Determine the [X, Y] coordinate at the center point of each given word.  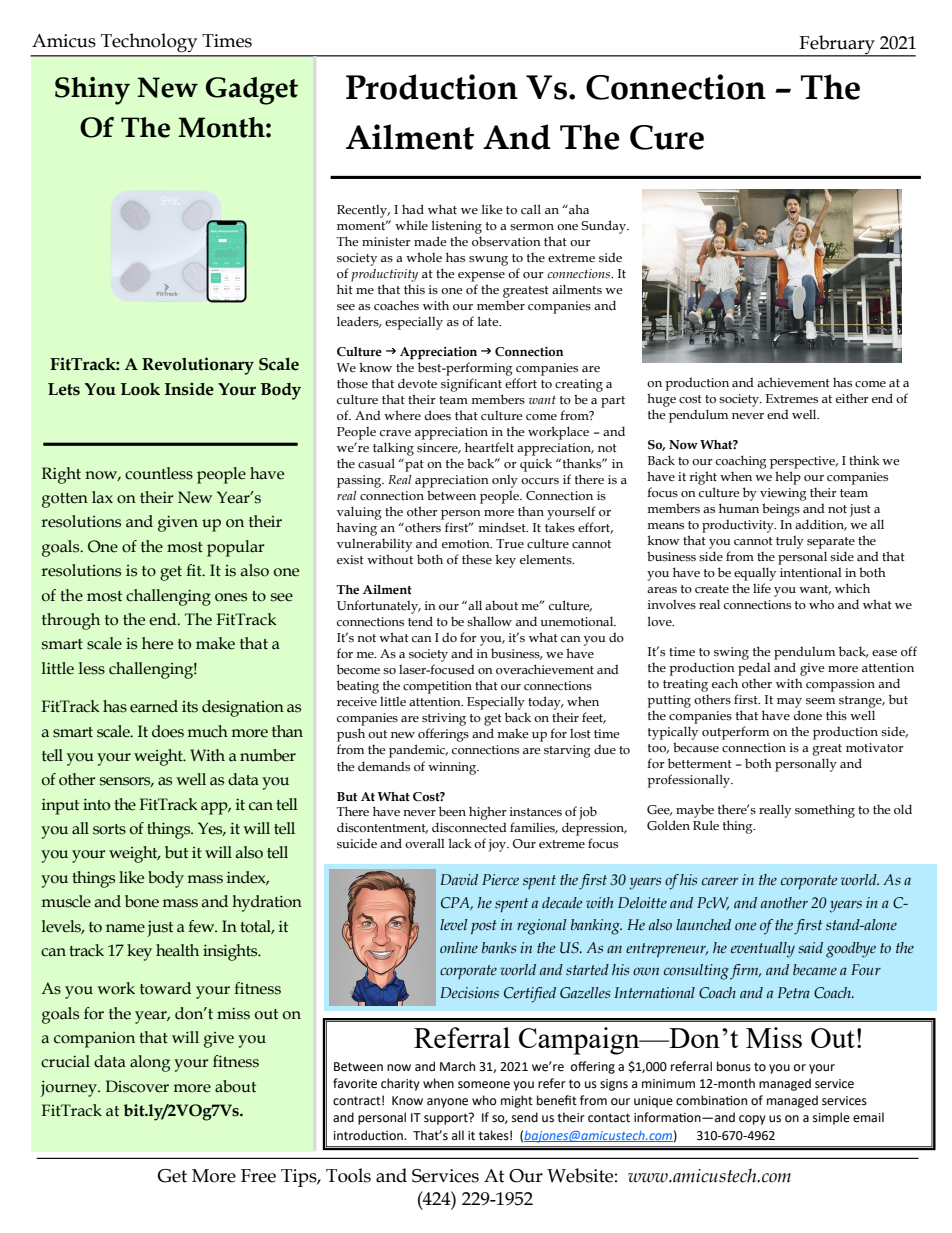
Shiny [92, 91]
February [837, 46]
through [71, 621]
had [413, 209]
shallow [489, 621]
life [762, 588]
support [447, 1119]
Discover [137, 1086]
